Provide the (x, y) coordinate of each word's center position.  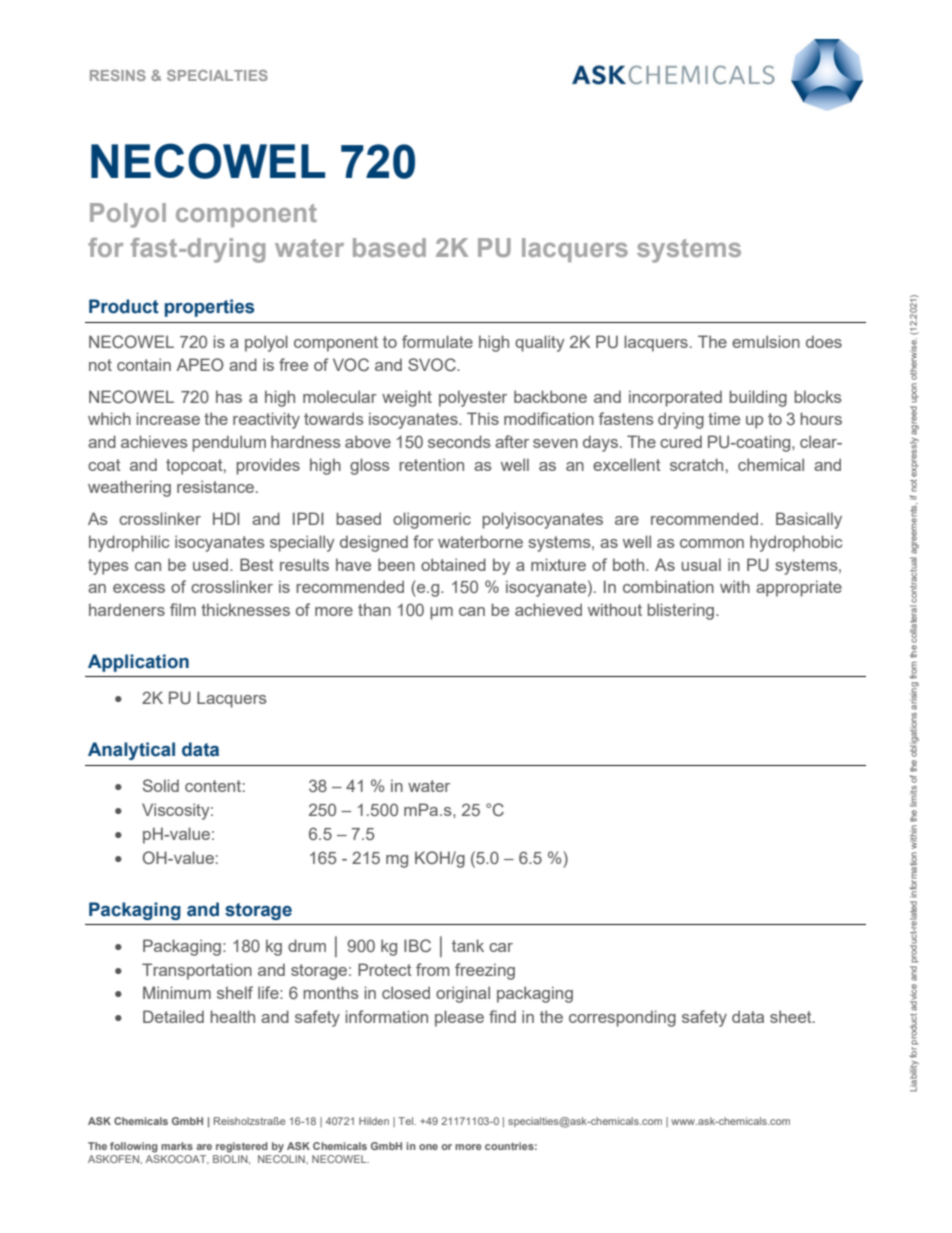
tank (468, 945)
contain (144, 364)
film (183, 609)
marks (177, 1146)
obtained (453, 564)
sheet (792, 1016)
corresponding (622, 1018)
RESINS (118, 75)
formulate (437, 341)
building (758, 398)
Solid (161, 785)
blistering (682, 611)
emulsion (766, 341)
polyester (473, 398)
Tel (407, 1121)
